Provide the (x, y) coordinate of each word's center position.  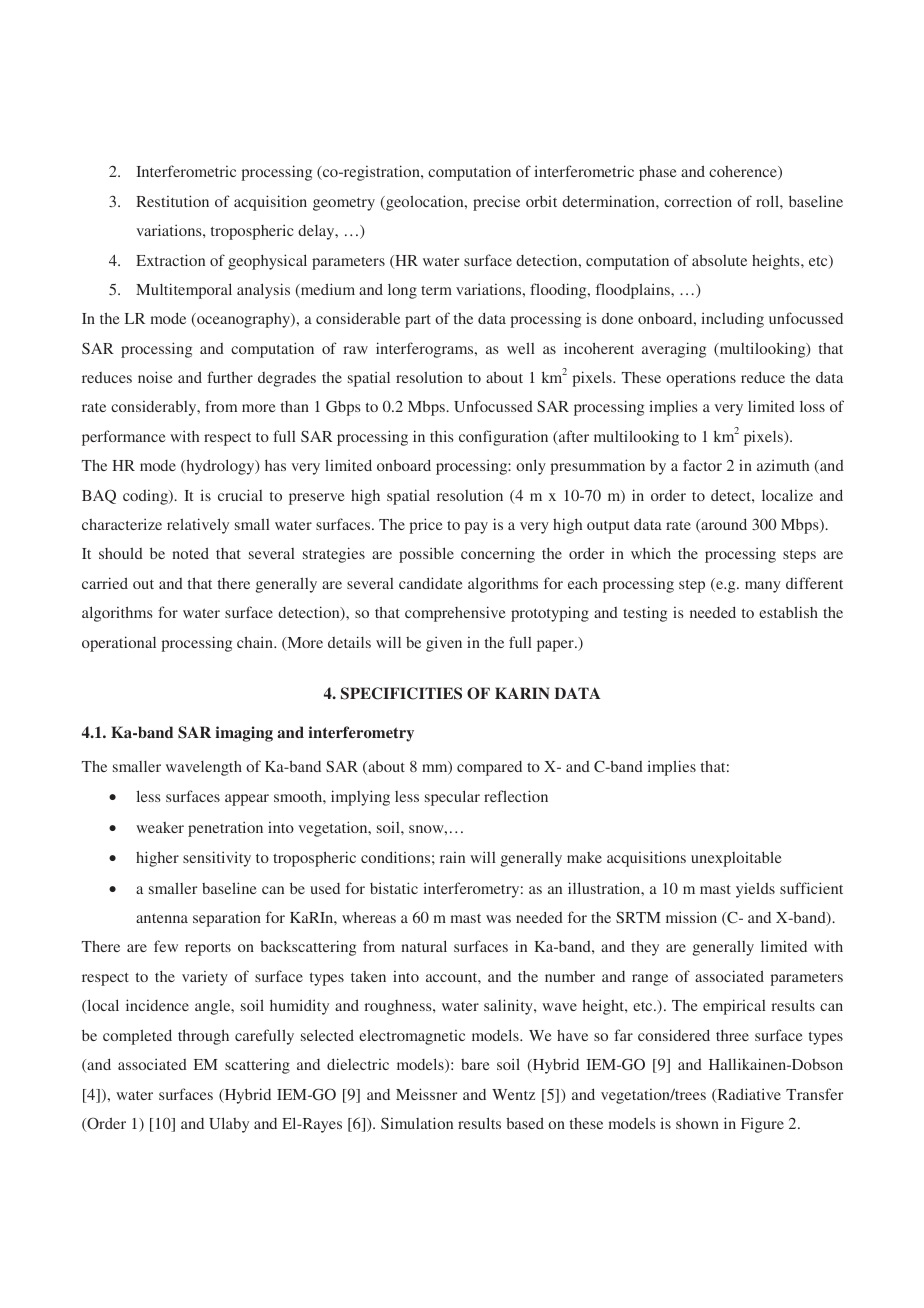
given (444, 644)
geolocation (425, 203)
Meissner (426, 1094)
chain (256, 642)
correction (698, 201)
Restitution (172, 201)
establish (788, 612)
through (203, 1037)
